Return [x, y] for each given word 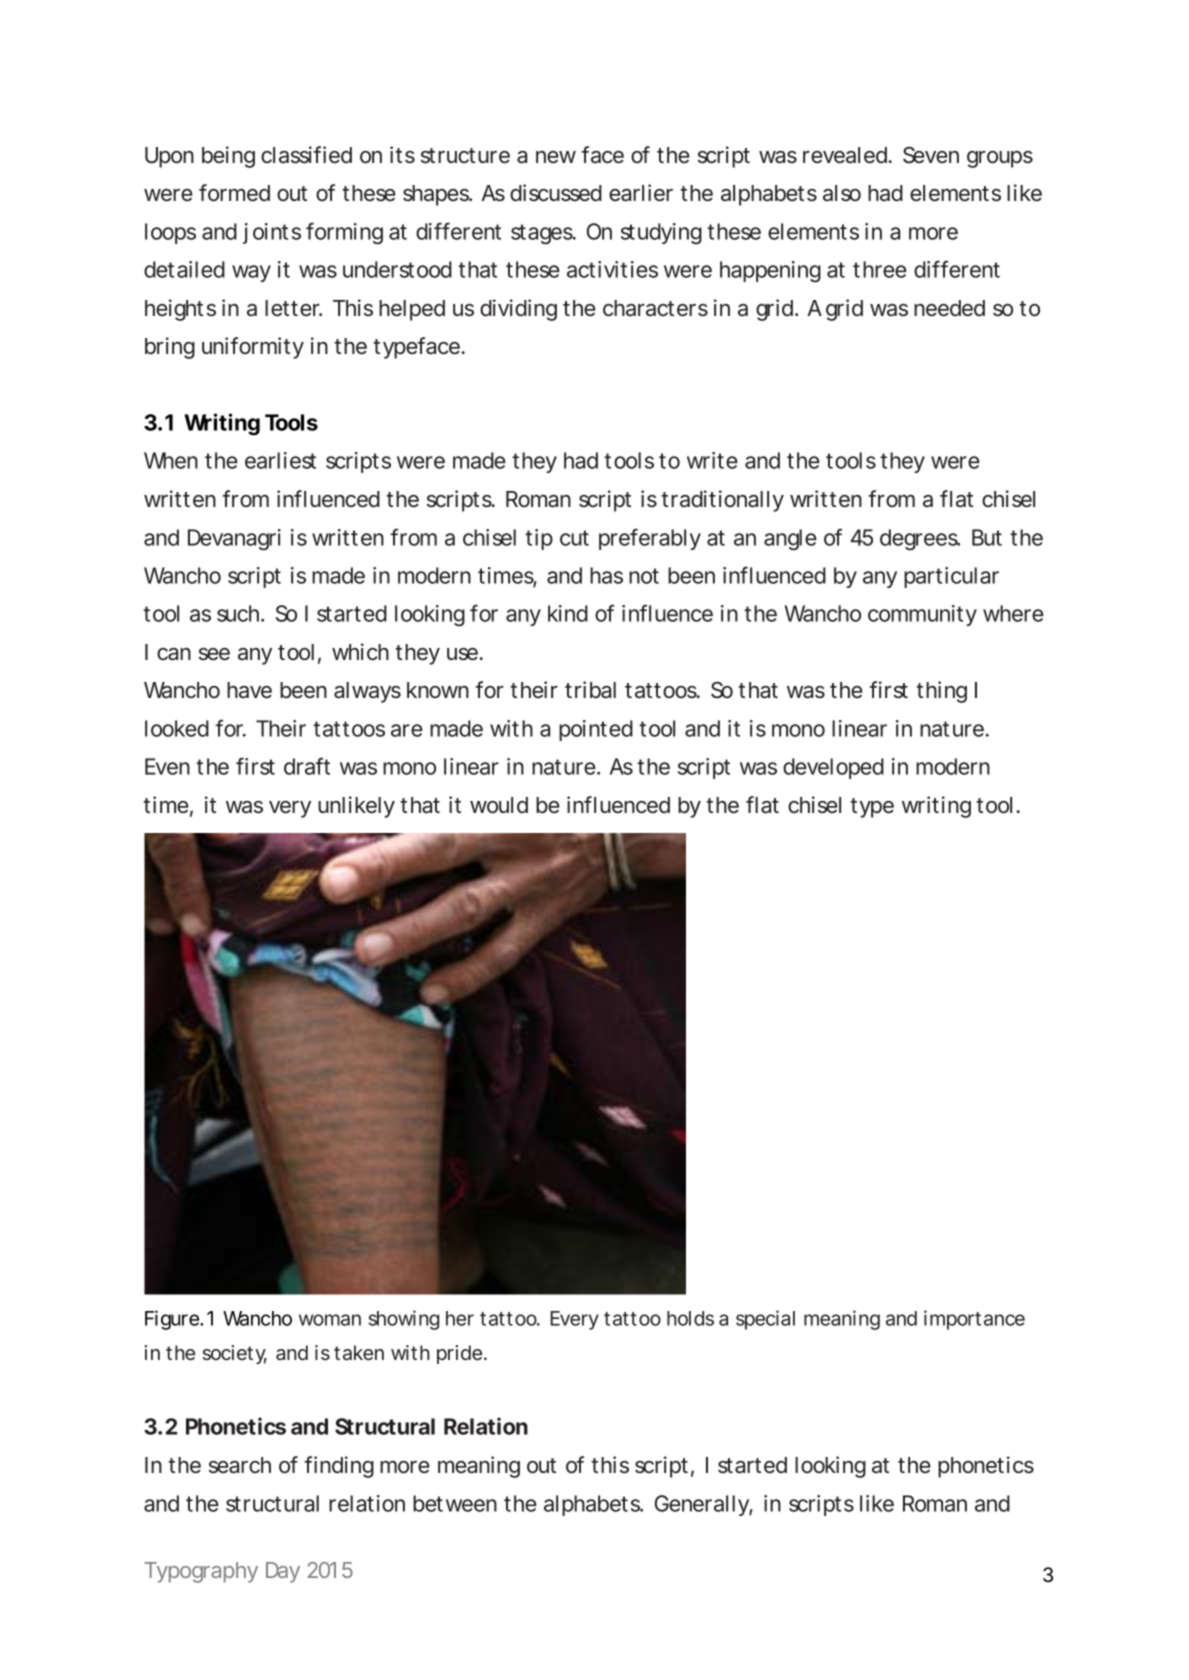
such [239, 613]
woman [330, 1320]
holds [690, 1318]
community [922, 615]
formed [234, 193]
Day [283, 1572]
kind [568, 613]
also [842, 193]
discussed [556, 193]
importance [974, 1320]
